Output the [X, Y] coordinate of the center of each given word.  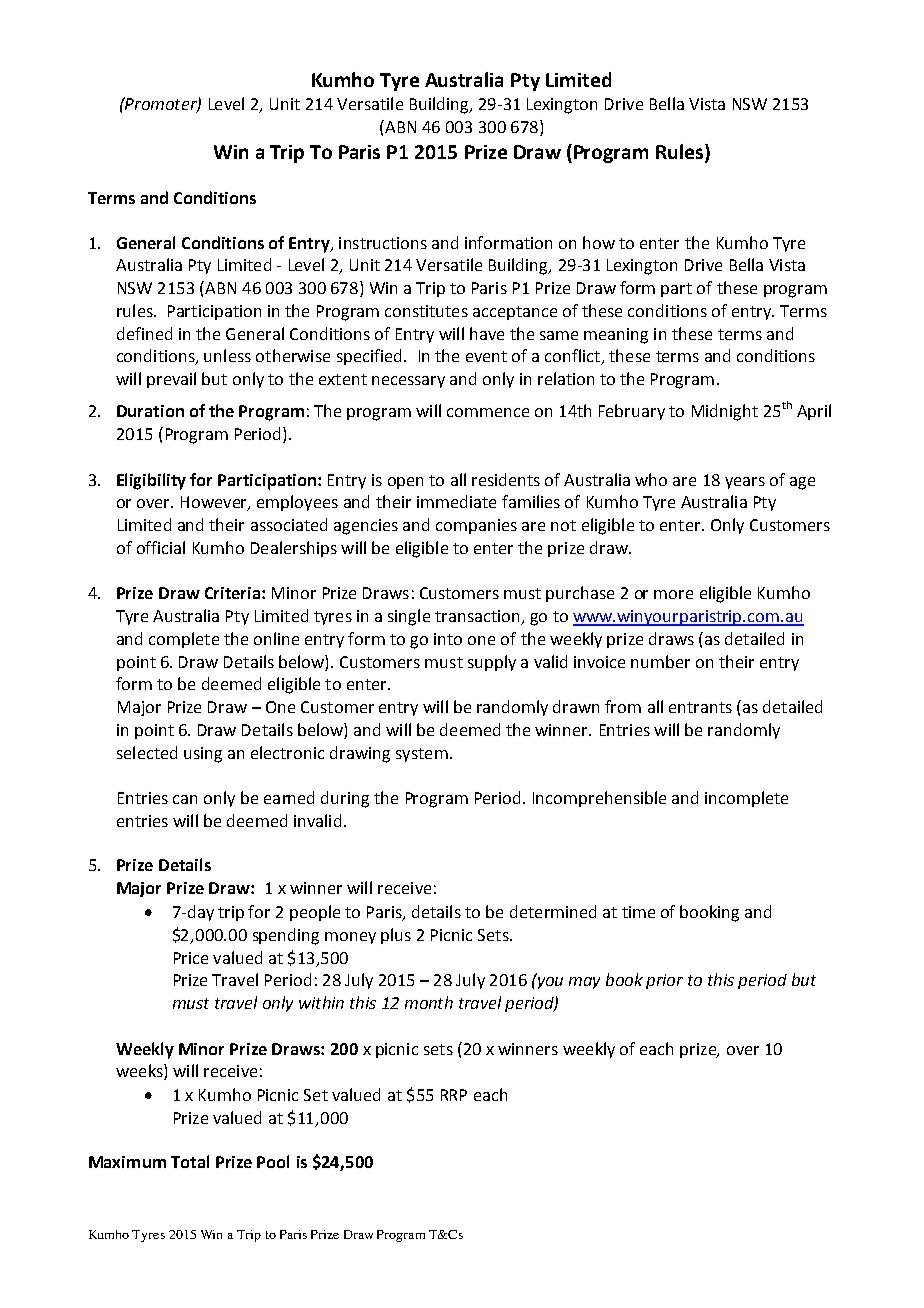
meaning [616, 336]
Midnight [725, 412]
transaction [478, 617]
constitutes [426, 311]
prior [664, 981]
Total [190, 1161]
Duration [150, 411]
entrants [700, 707]
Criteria [232, 593]
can [185, 799]
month [429, 1002]
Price [191, 958]
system [422, 755]
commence [488, 412]
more [673, 594]
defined [144, 333]
